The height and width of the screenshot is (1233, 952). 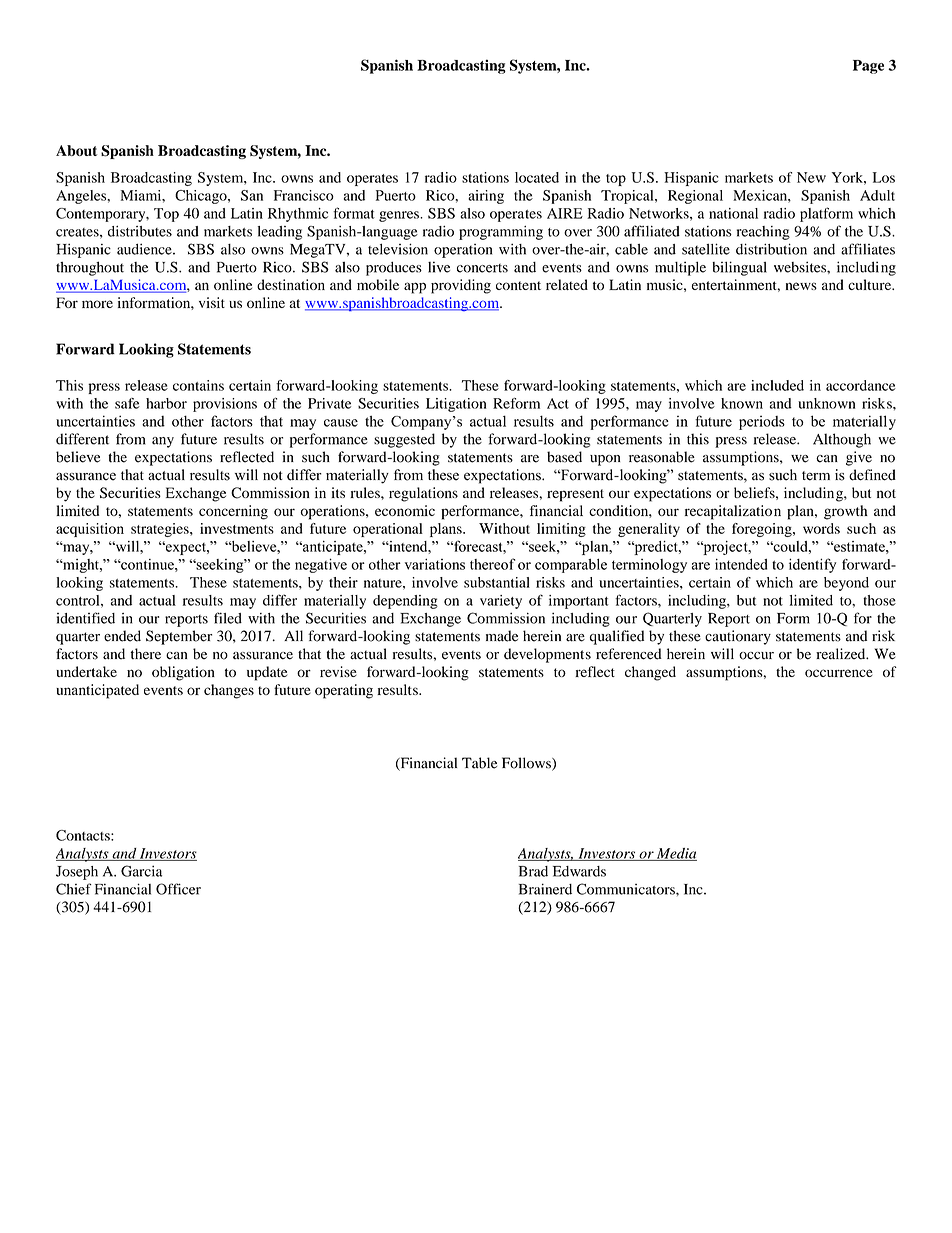 What do you see at coordinates (868, 67) in the screenshot?
I see `Page` at bounding box center [868, 67].
